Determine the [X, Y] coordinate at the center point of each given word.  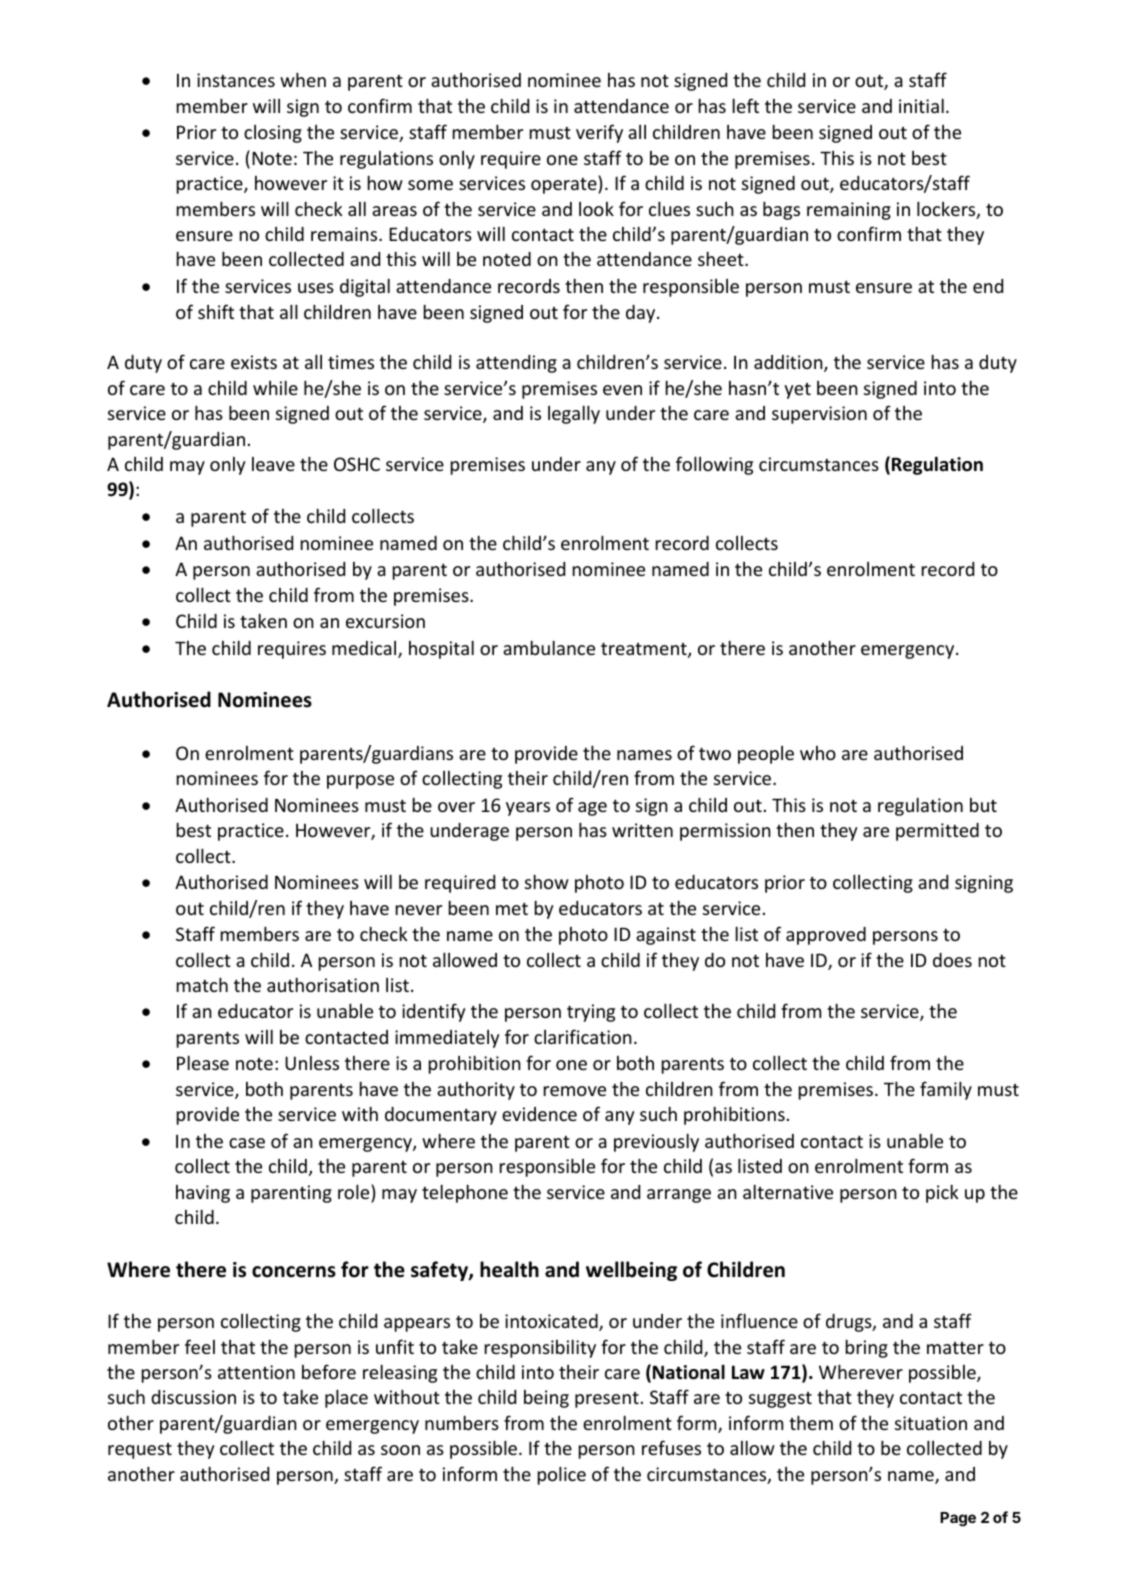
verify [599, 133]
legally [574, 414]
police [562, 1475]
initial [921, 105]
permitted [937, 832]
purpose [360, 782]
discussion [193, 1397]
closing [273, 134]
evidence [539, 1114]
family [946, 1090]
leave [273, 464]
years [528, 809]
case [247, 1143]
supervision [819, 415]
